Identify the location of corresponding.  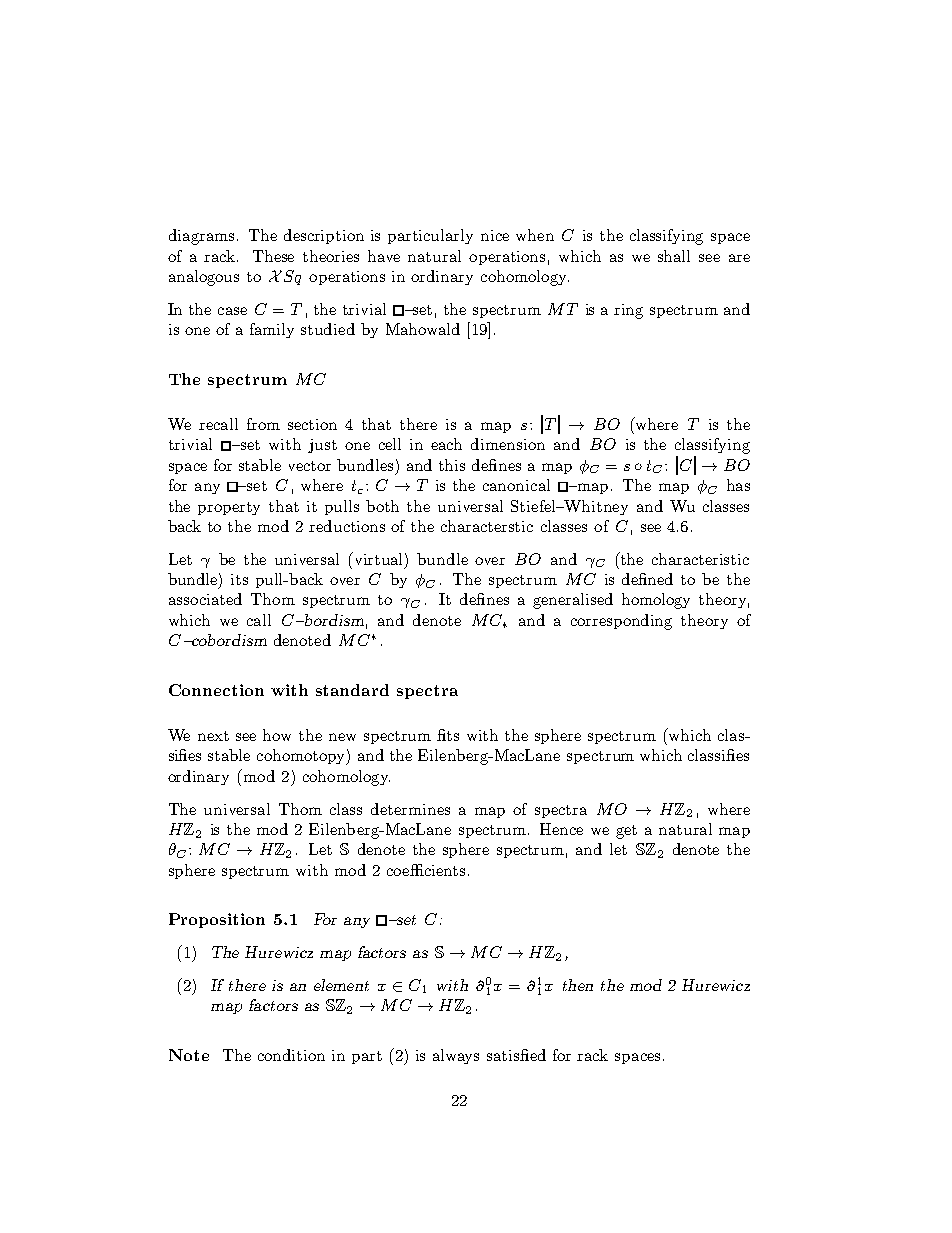
(621, 622).
